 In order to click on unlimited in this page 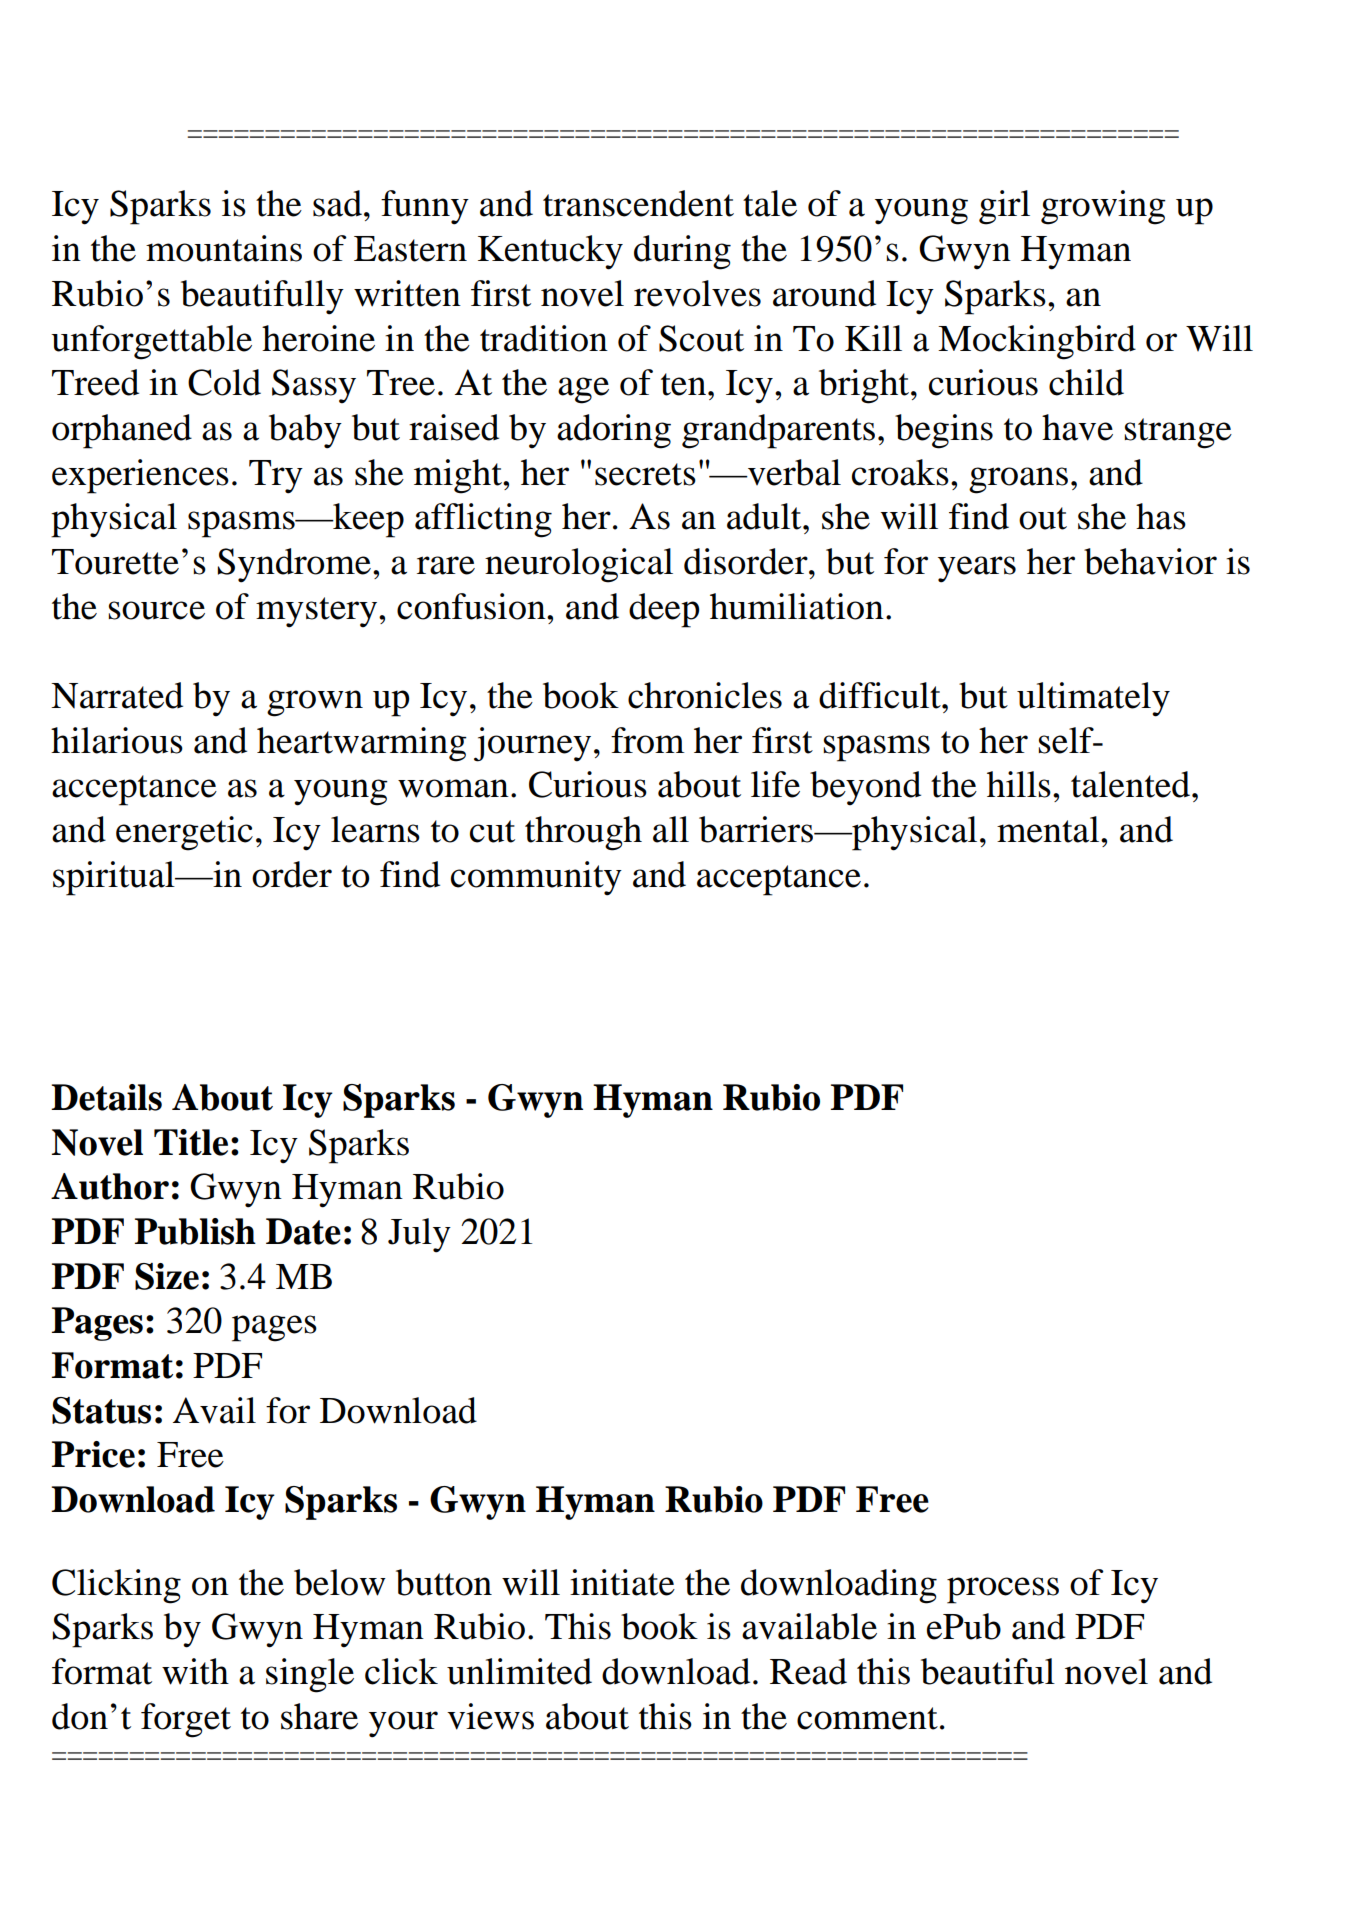, I will do `click(519, 1671)`.
